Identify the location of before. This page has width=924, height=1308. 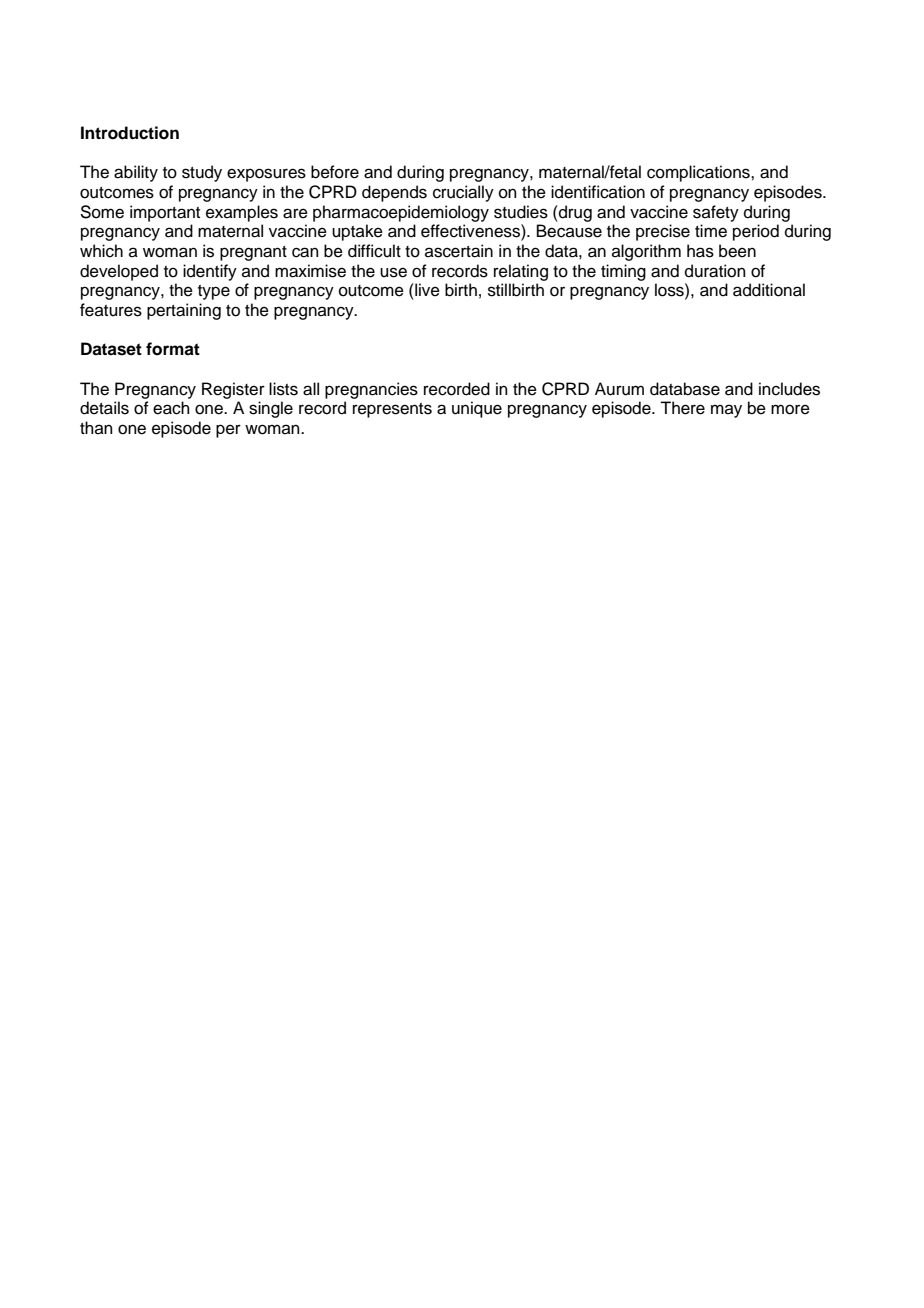
(335, 172).
